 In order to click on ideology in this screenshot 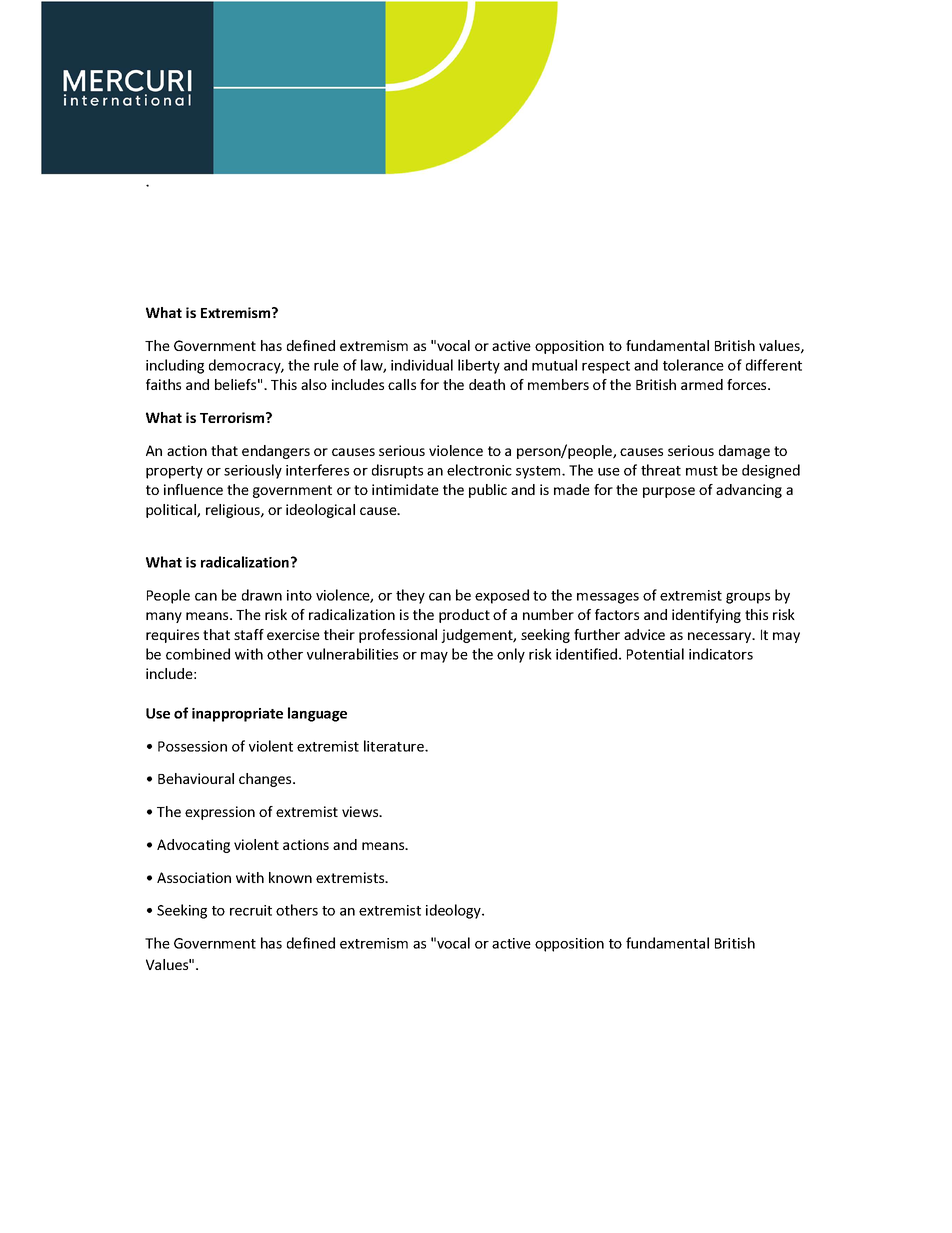, I will do `click(454, 911)`.
